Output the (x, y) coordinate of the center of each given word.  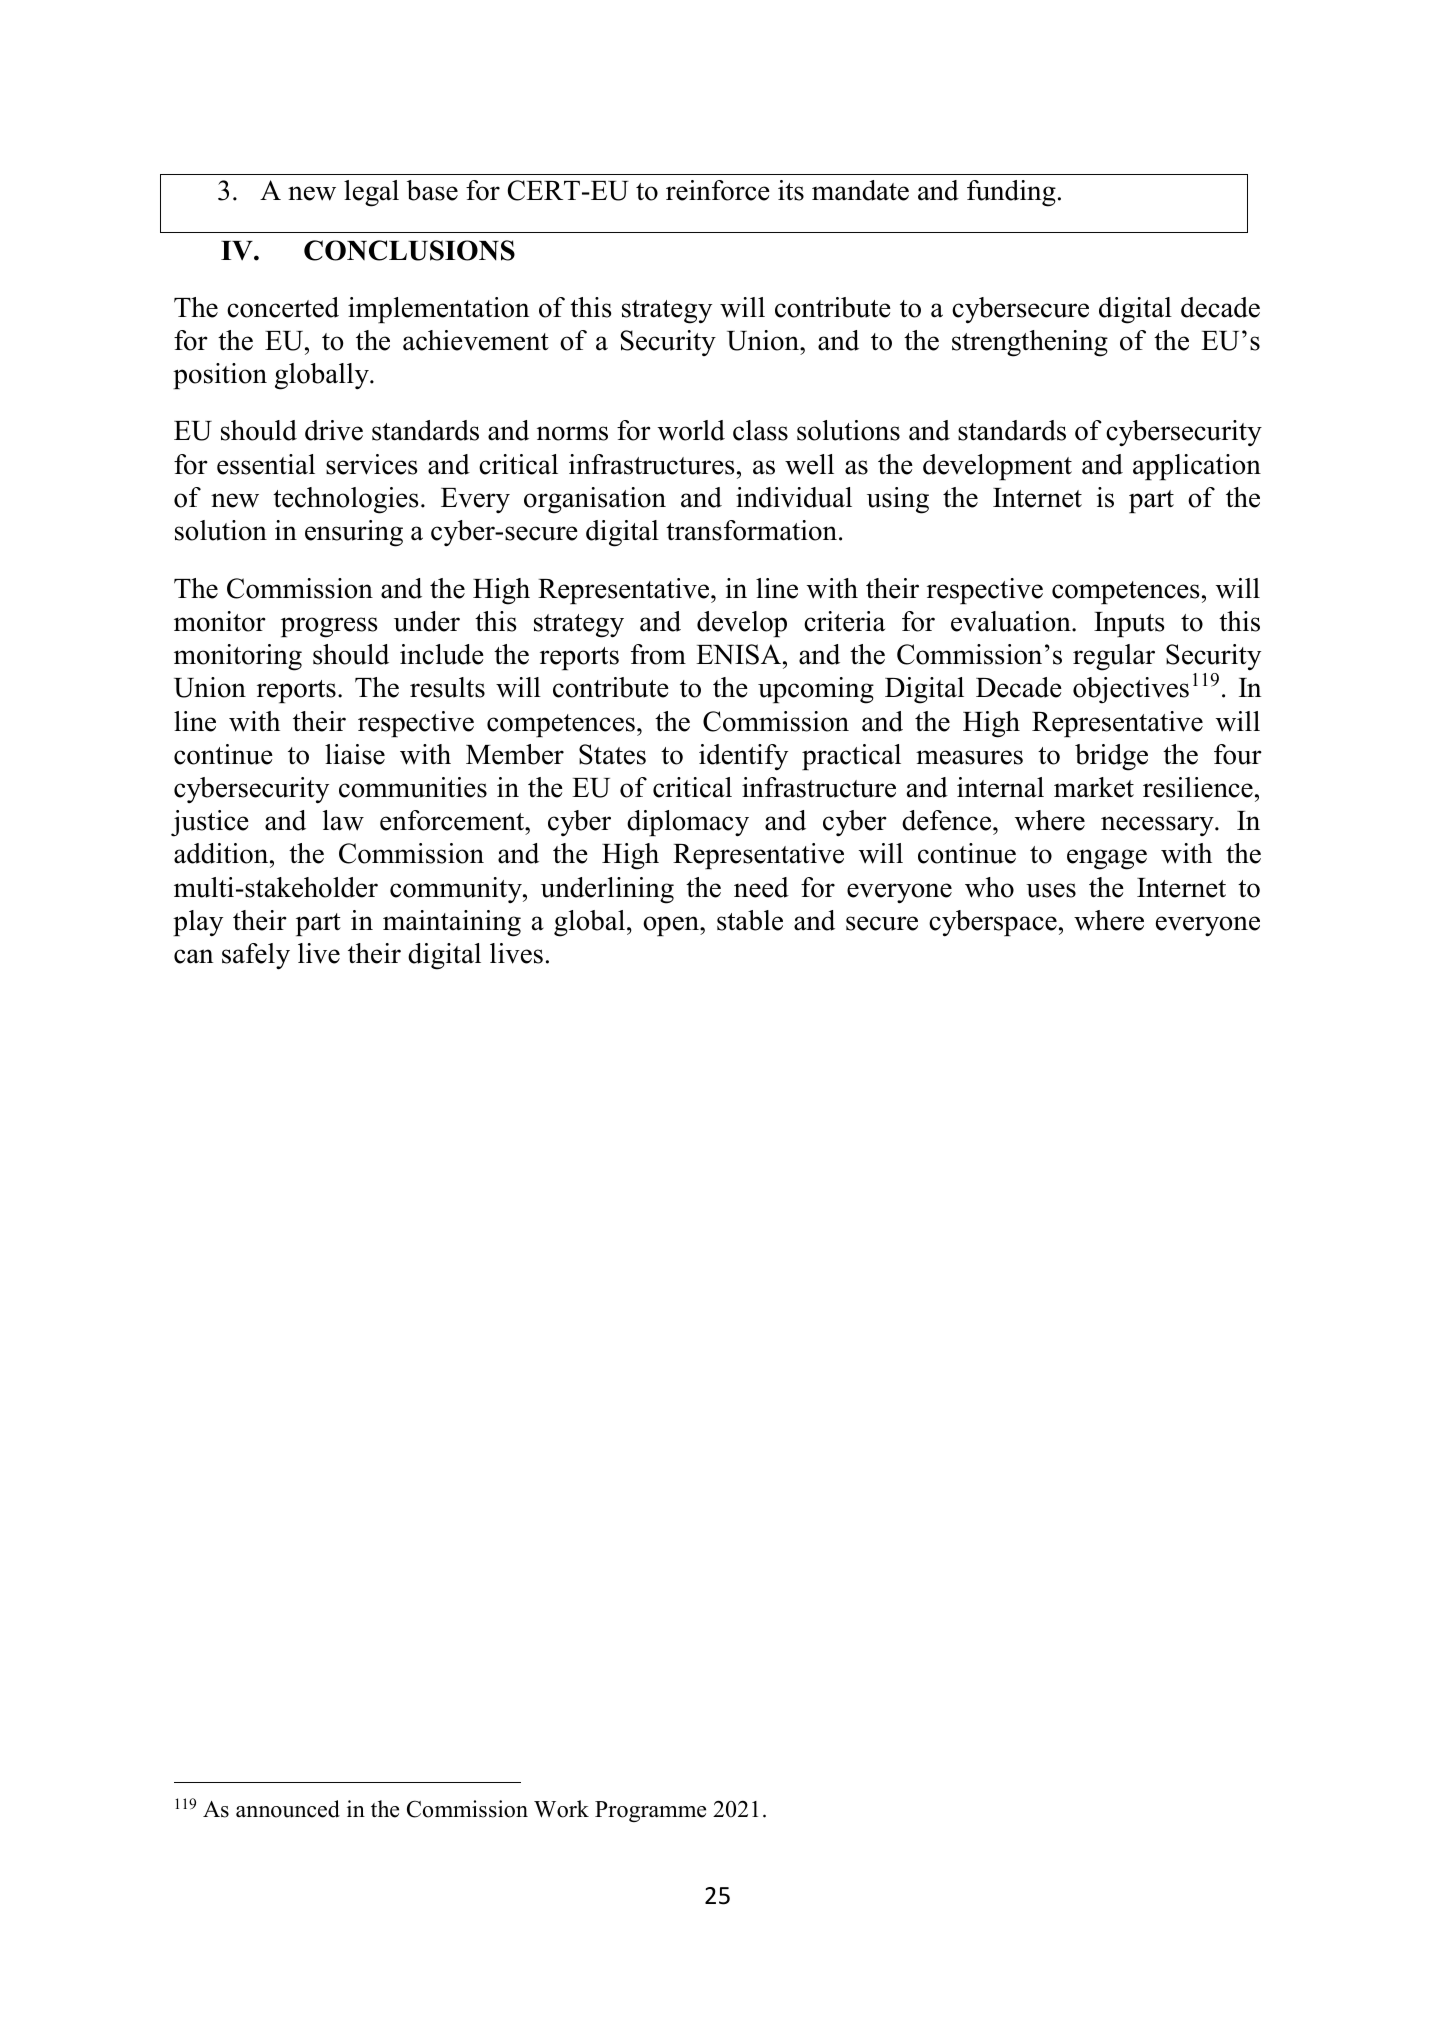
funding (1011, 193)
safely (256, 956)
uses (1051, 890)
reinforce (718, 190)
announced (288, 1809)
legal (371, 193)
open (672, 926)
